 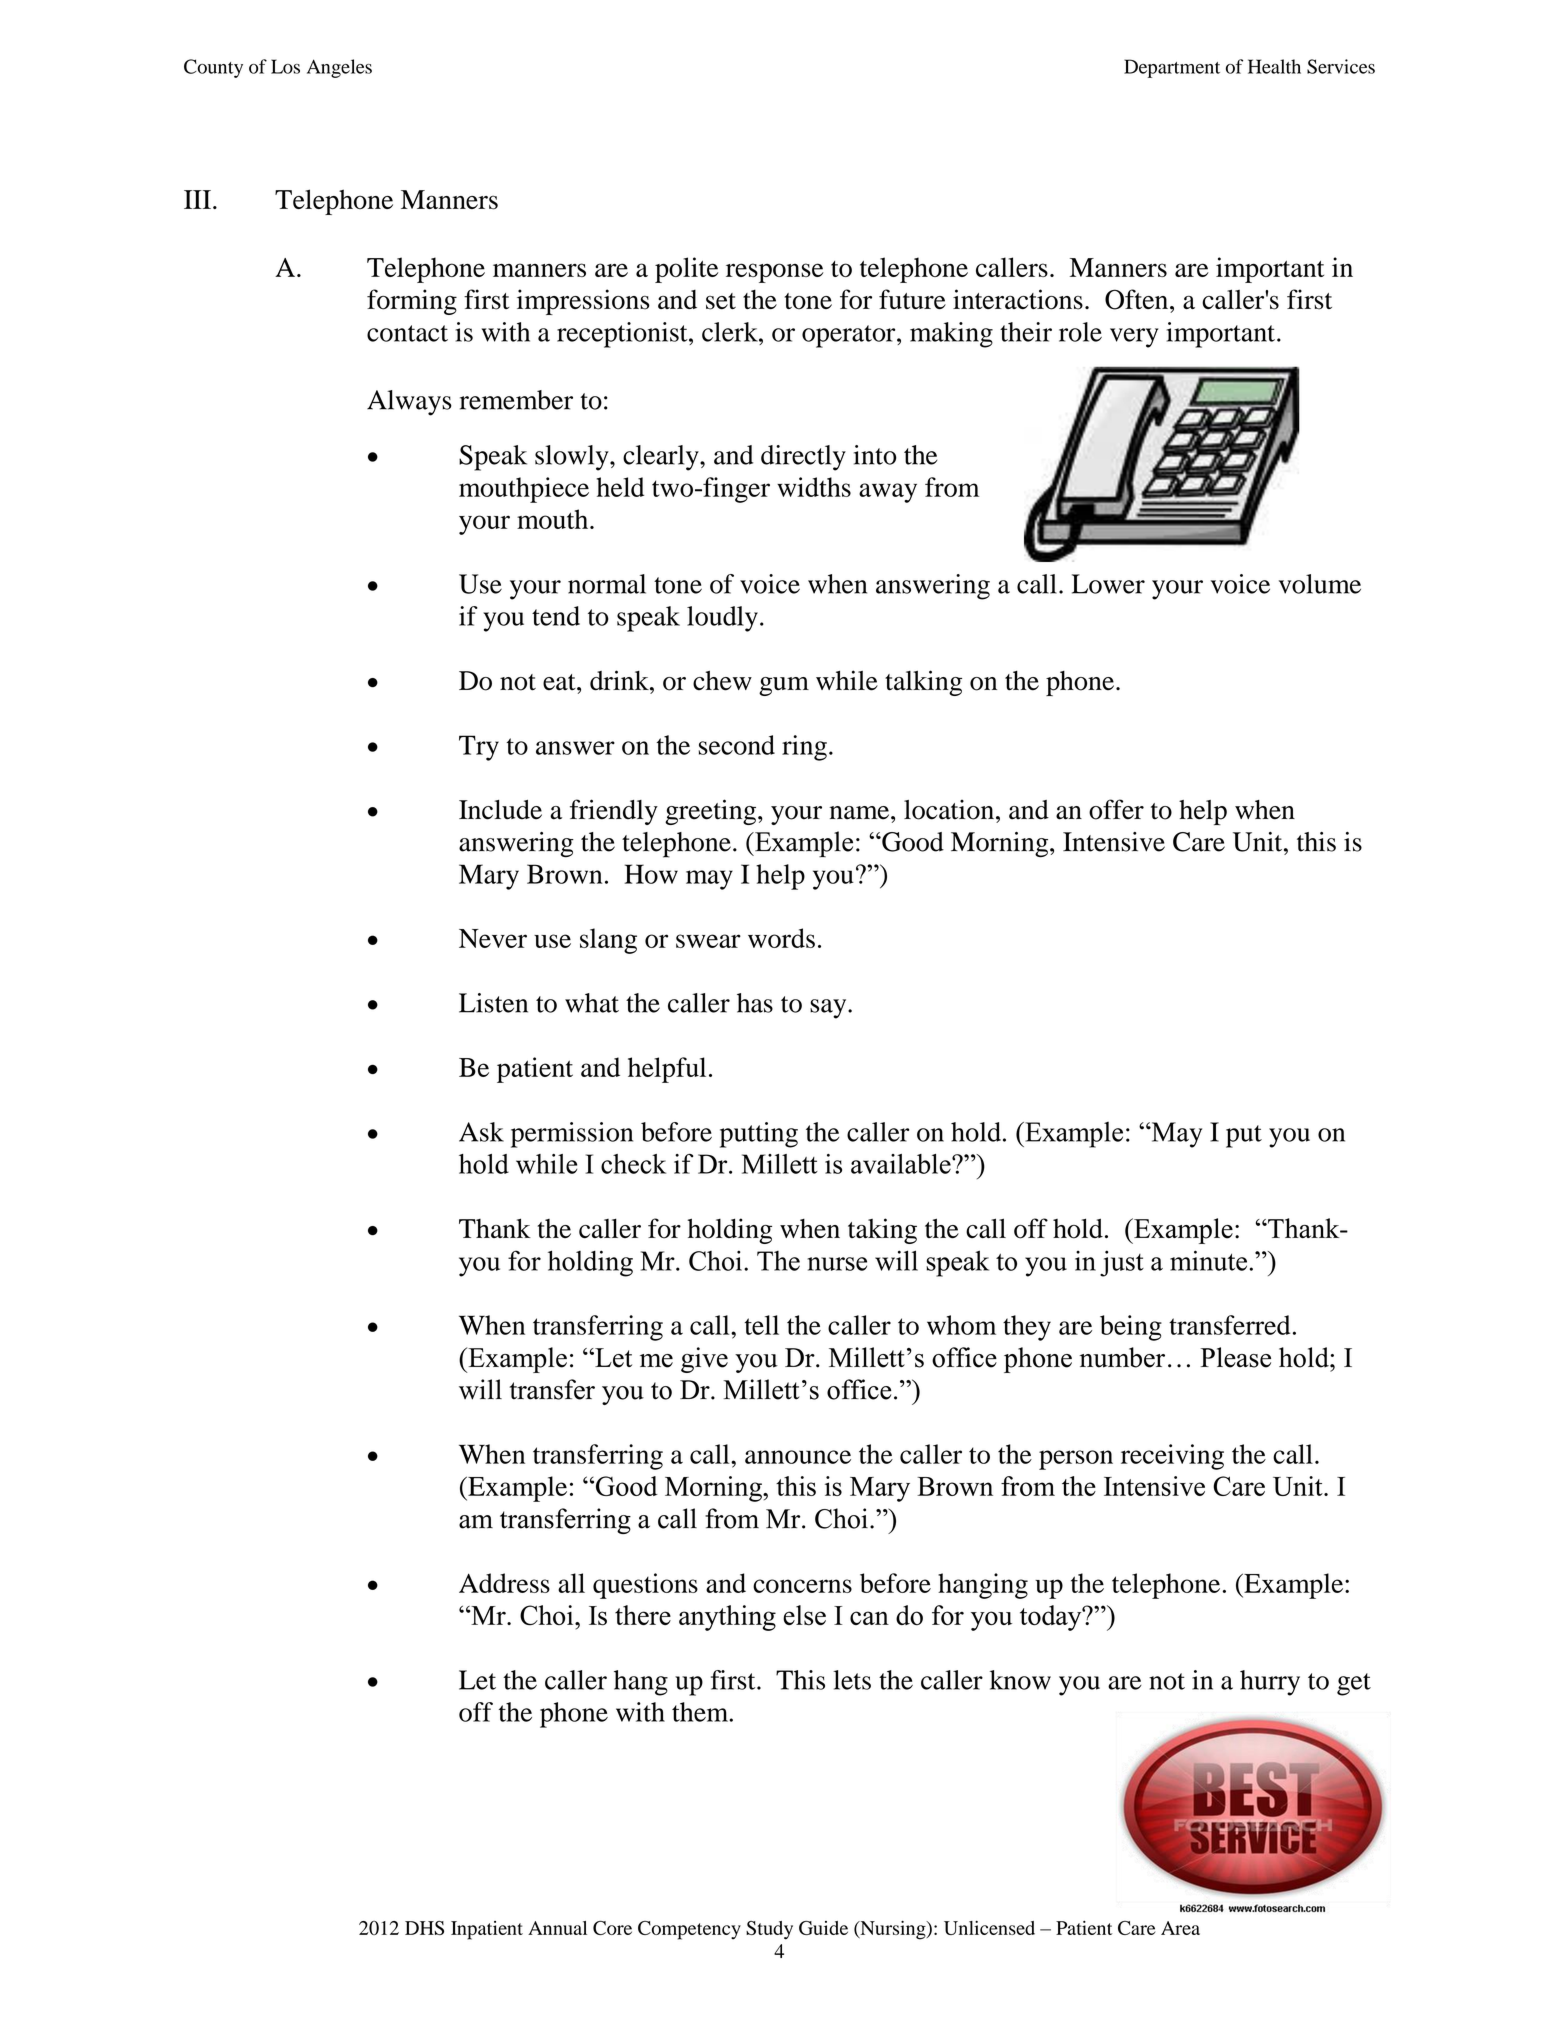 I want to click on DHS, so click(x=424, y=1928).
